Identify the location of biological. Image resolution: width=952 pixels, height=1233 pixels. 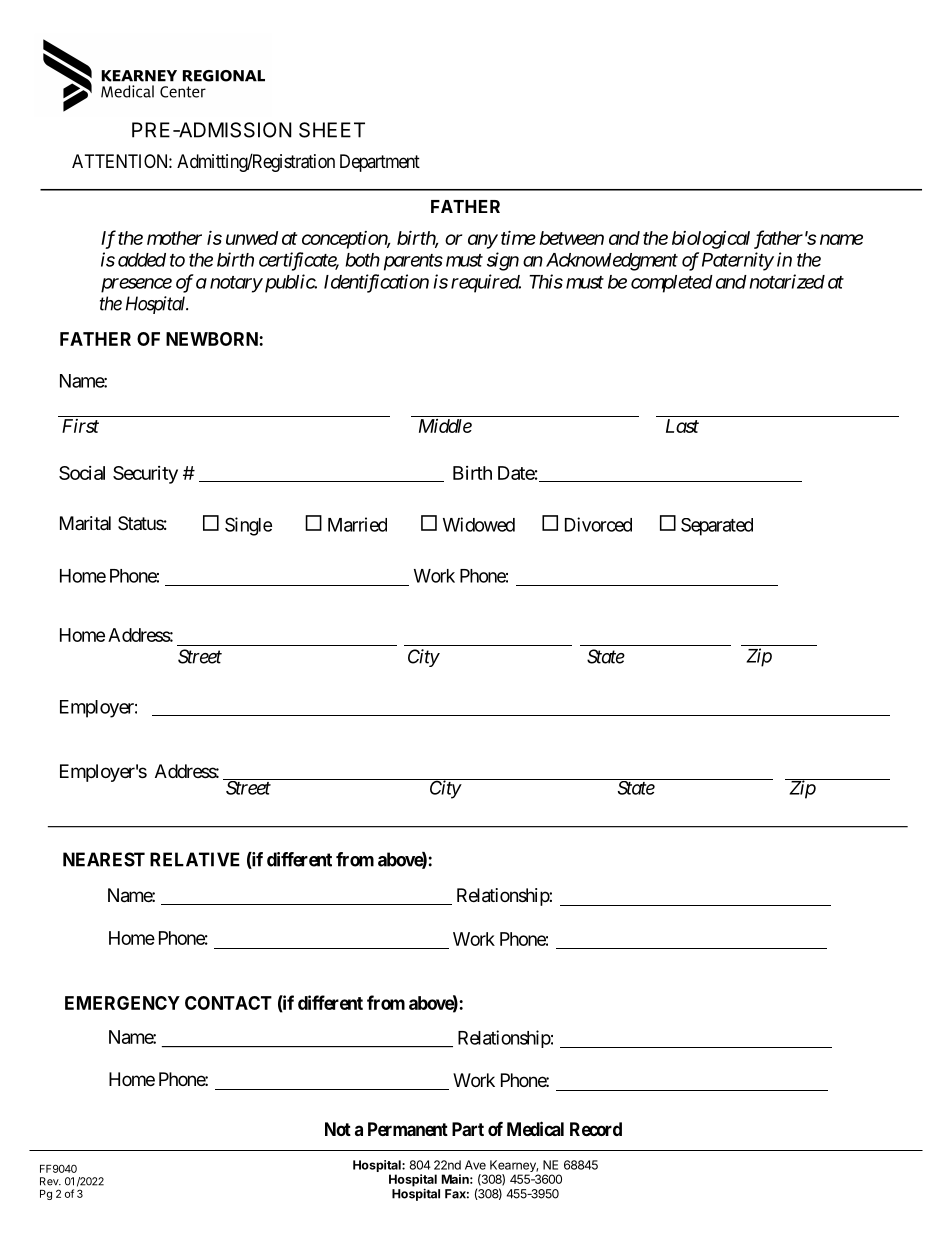
(711, 240).
